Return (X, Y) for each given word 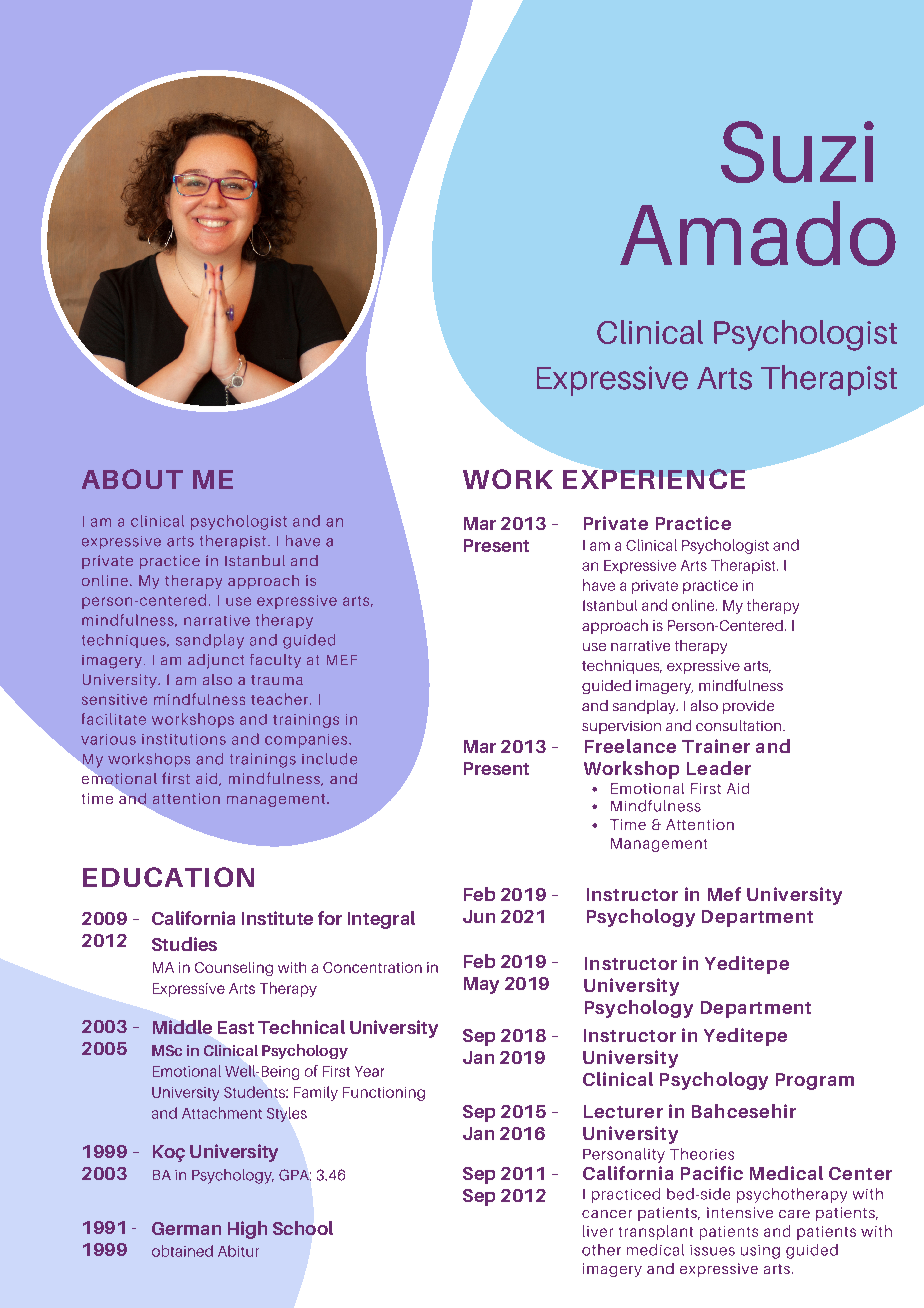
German (186, 1228)
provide (748, 707)
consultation (740, 725)
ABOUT (132, 479)
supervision (621, 727)
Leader (719, 768)
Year (369, 1071)
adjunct (216, 661)
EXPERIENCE (654, 479)
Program (815, 1081)
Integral (381, 920)
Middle (182, 1027)
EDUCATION (168, 877)
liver (598, 1231)
